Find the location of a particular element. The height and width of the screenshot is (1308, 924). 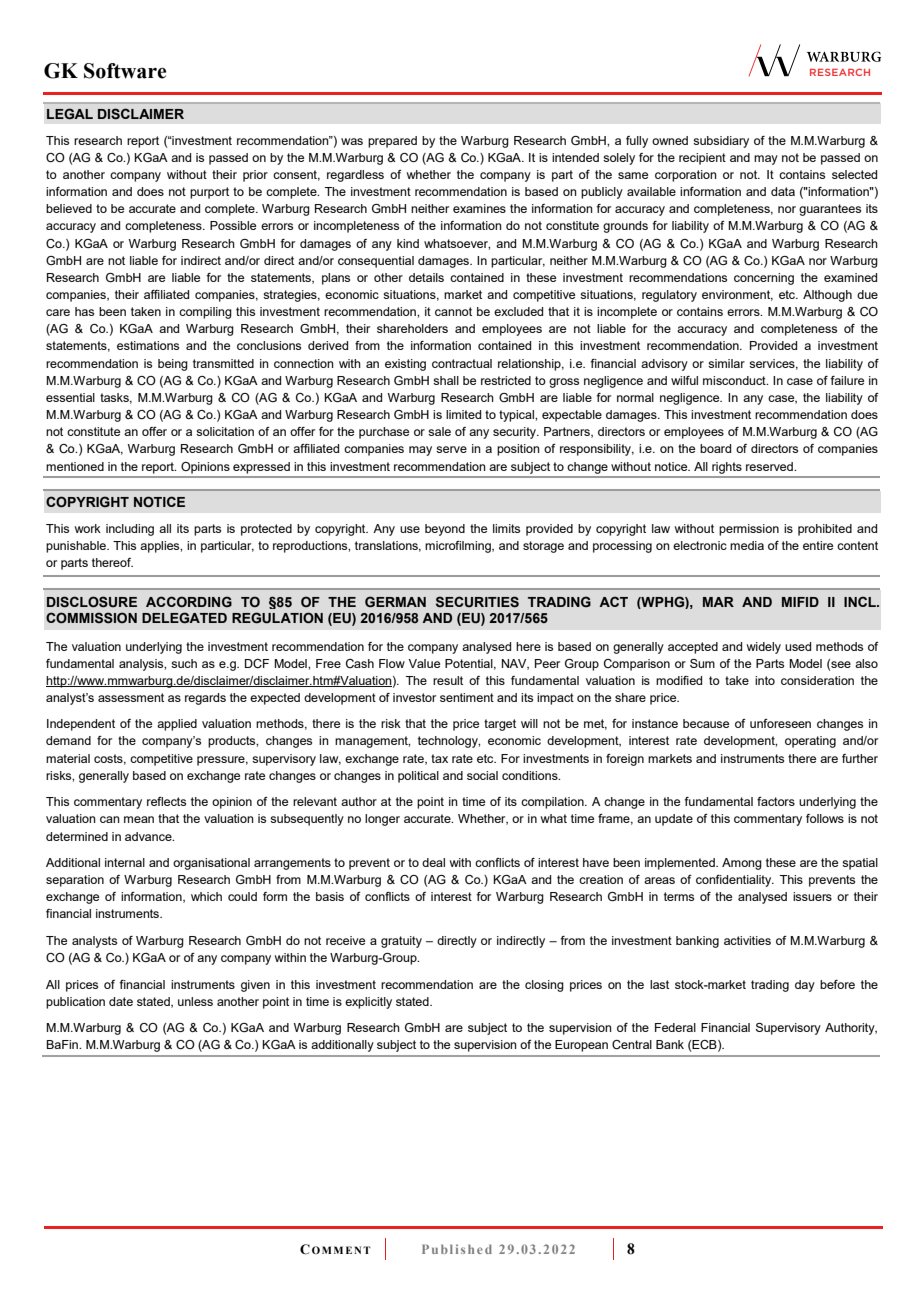

Software is located at coordinates (125, 71).
